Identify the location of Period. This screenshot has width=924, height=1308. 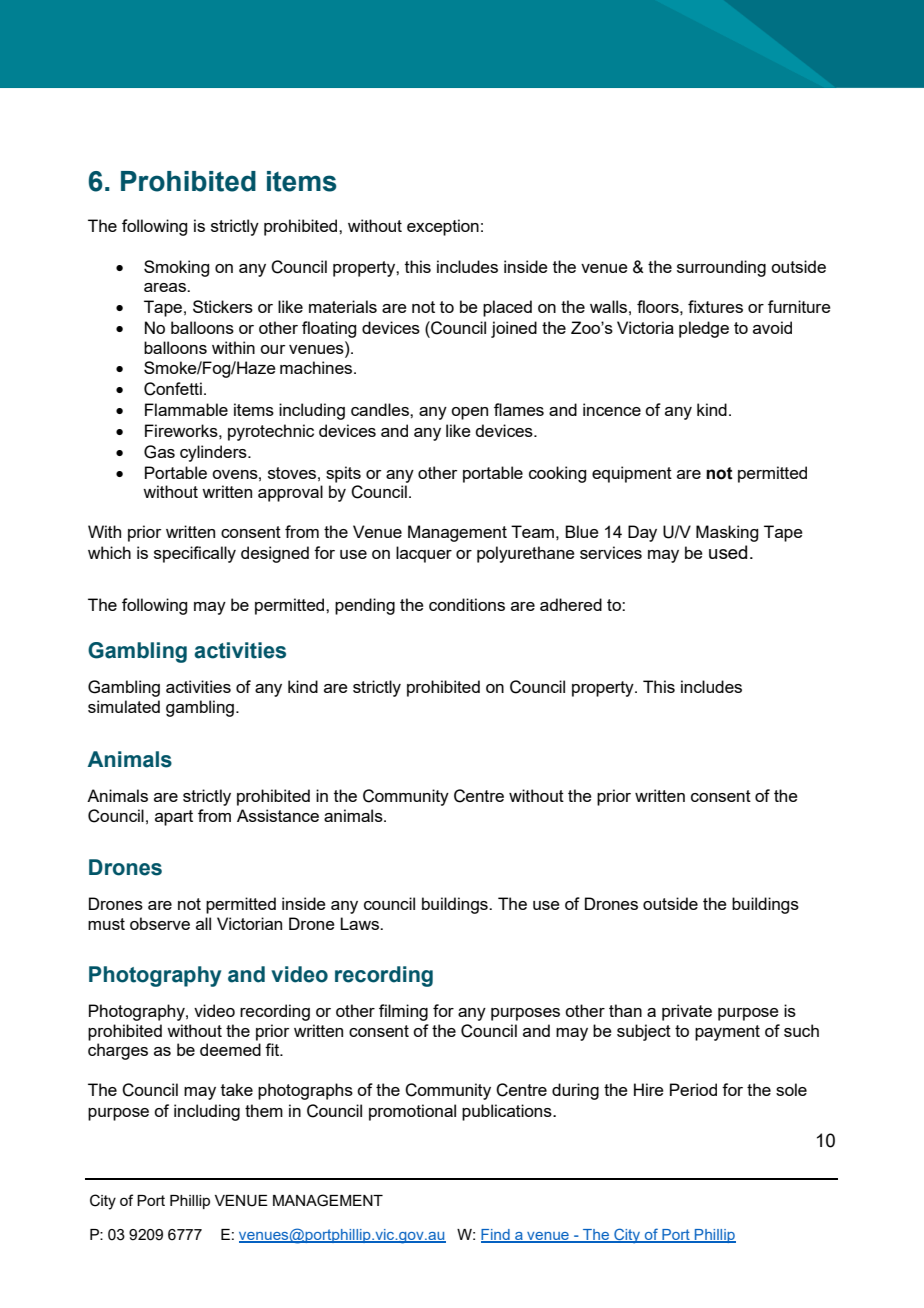
(693, 1089).
